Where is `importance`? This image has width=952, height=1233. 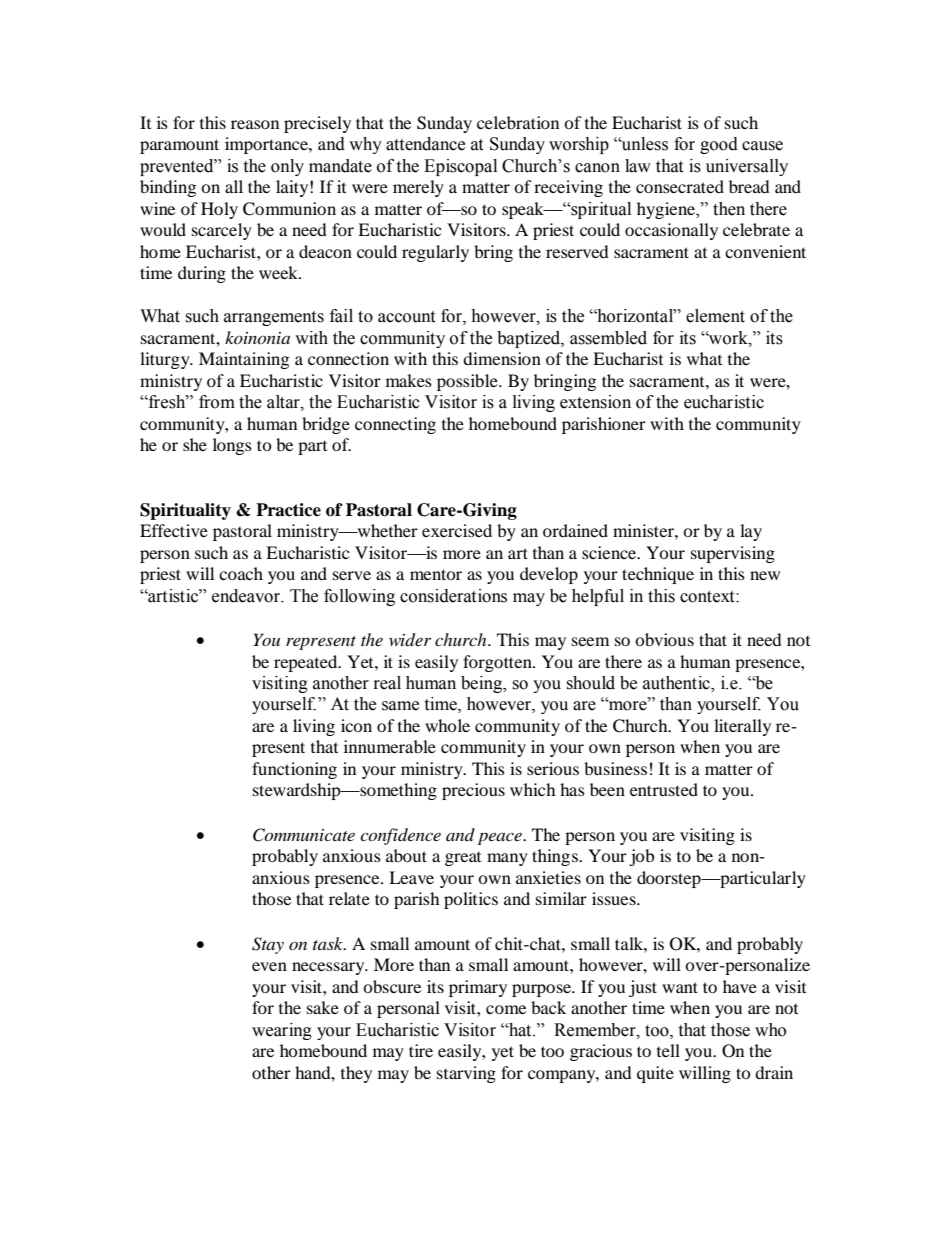
importance is located at coordinates (267, 145).
